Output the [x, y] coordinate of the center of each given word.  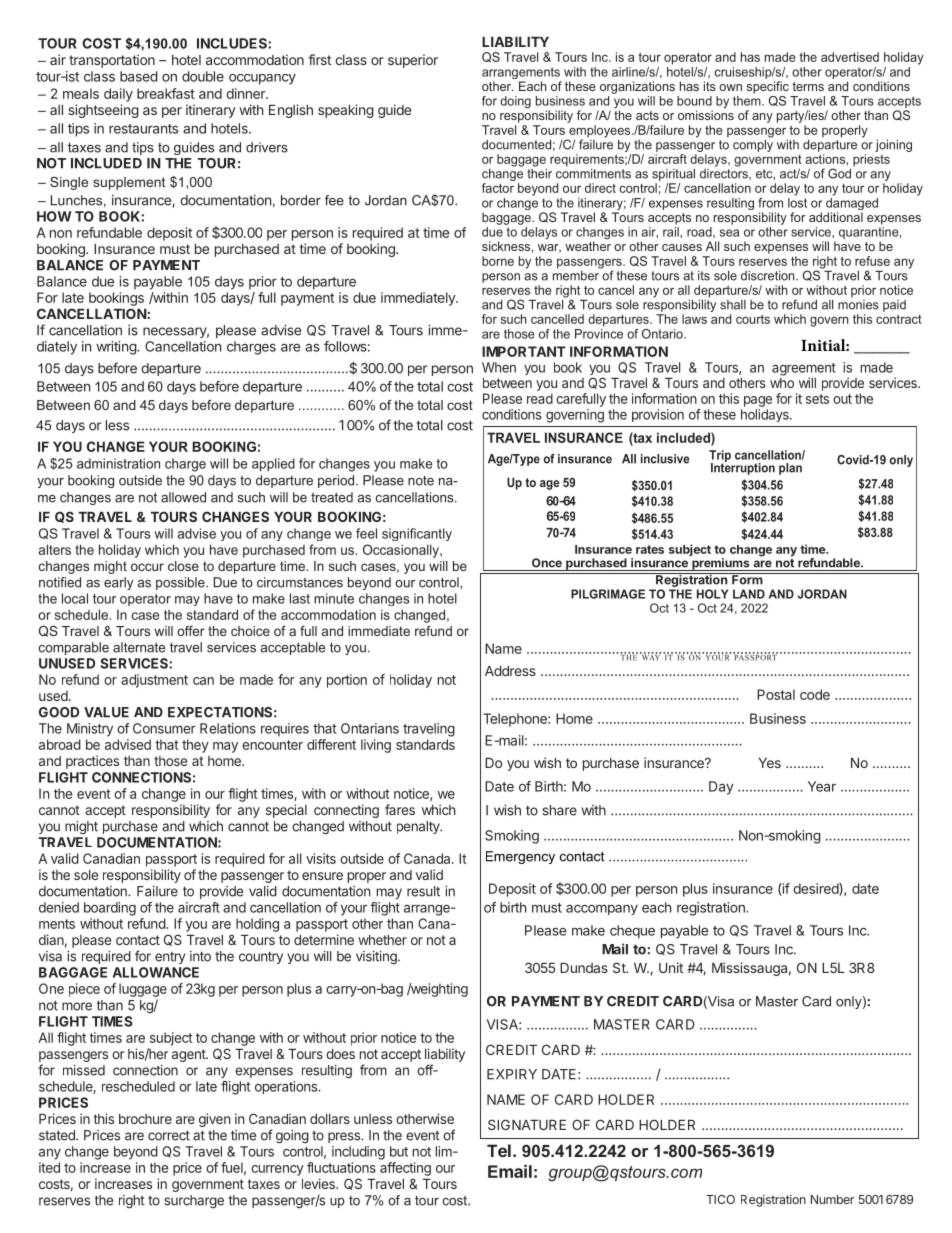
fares [400, 809]
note [421, 481]
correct [169, 1136]
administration [118, 463]
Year [822, 786]
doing [515, 102]
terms [808, 86]
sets [817, 399]
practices [92, 762]
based [139, 76]
